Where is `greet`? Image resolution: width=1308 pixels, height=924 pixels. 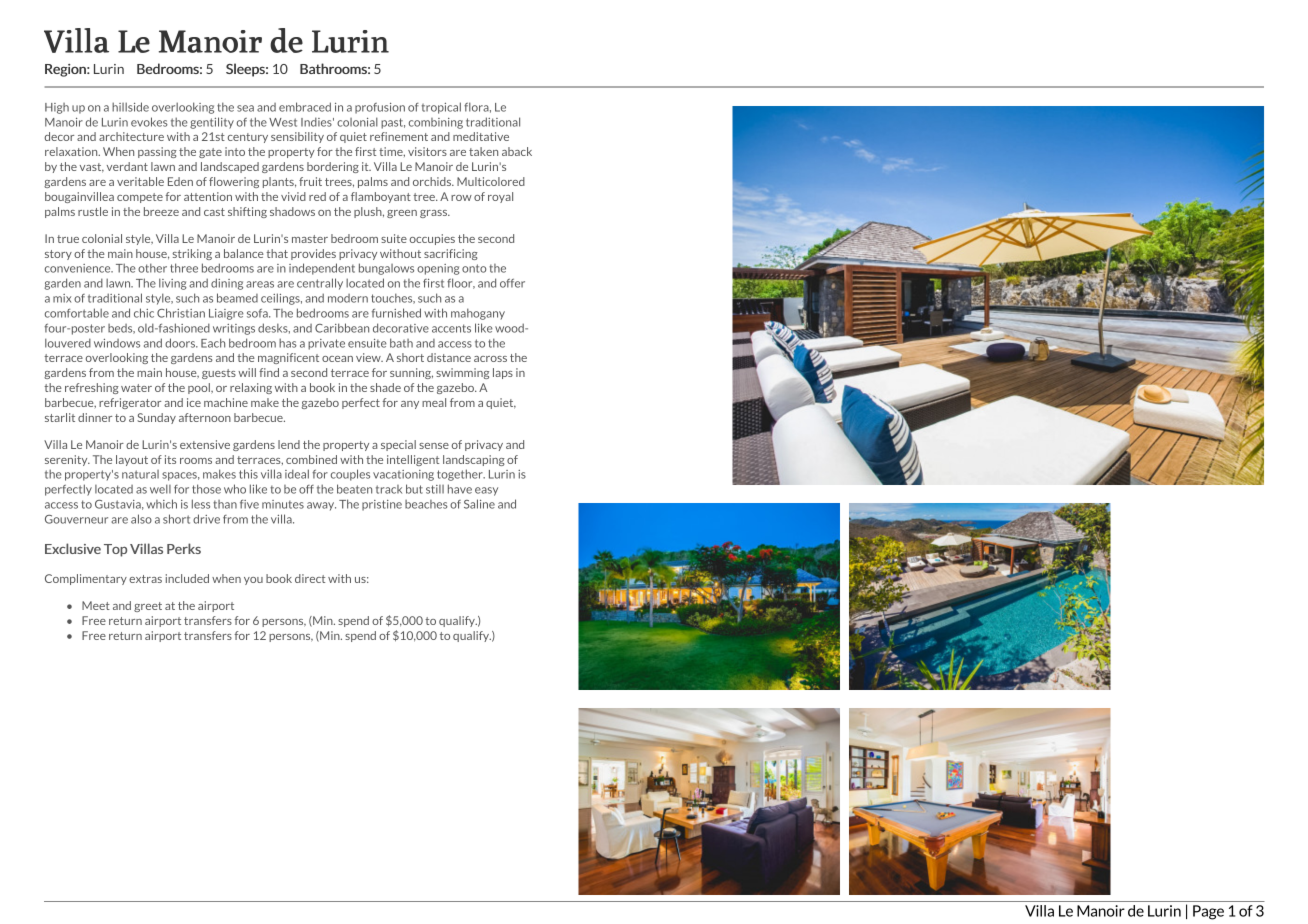 greet is located at coordinates (148, 607).
